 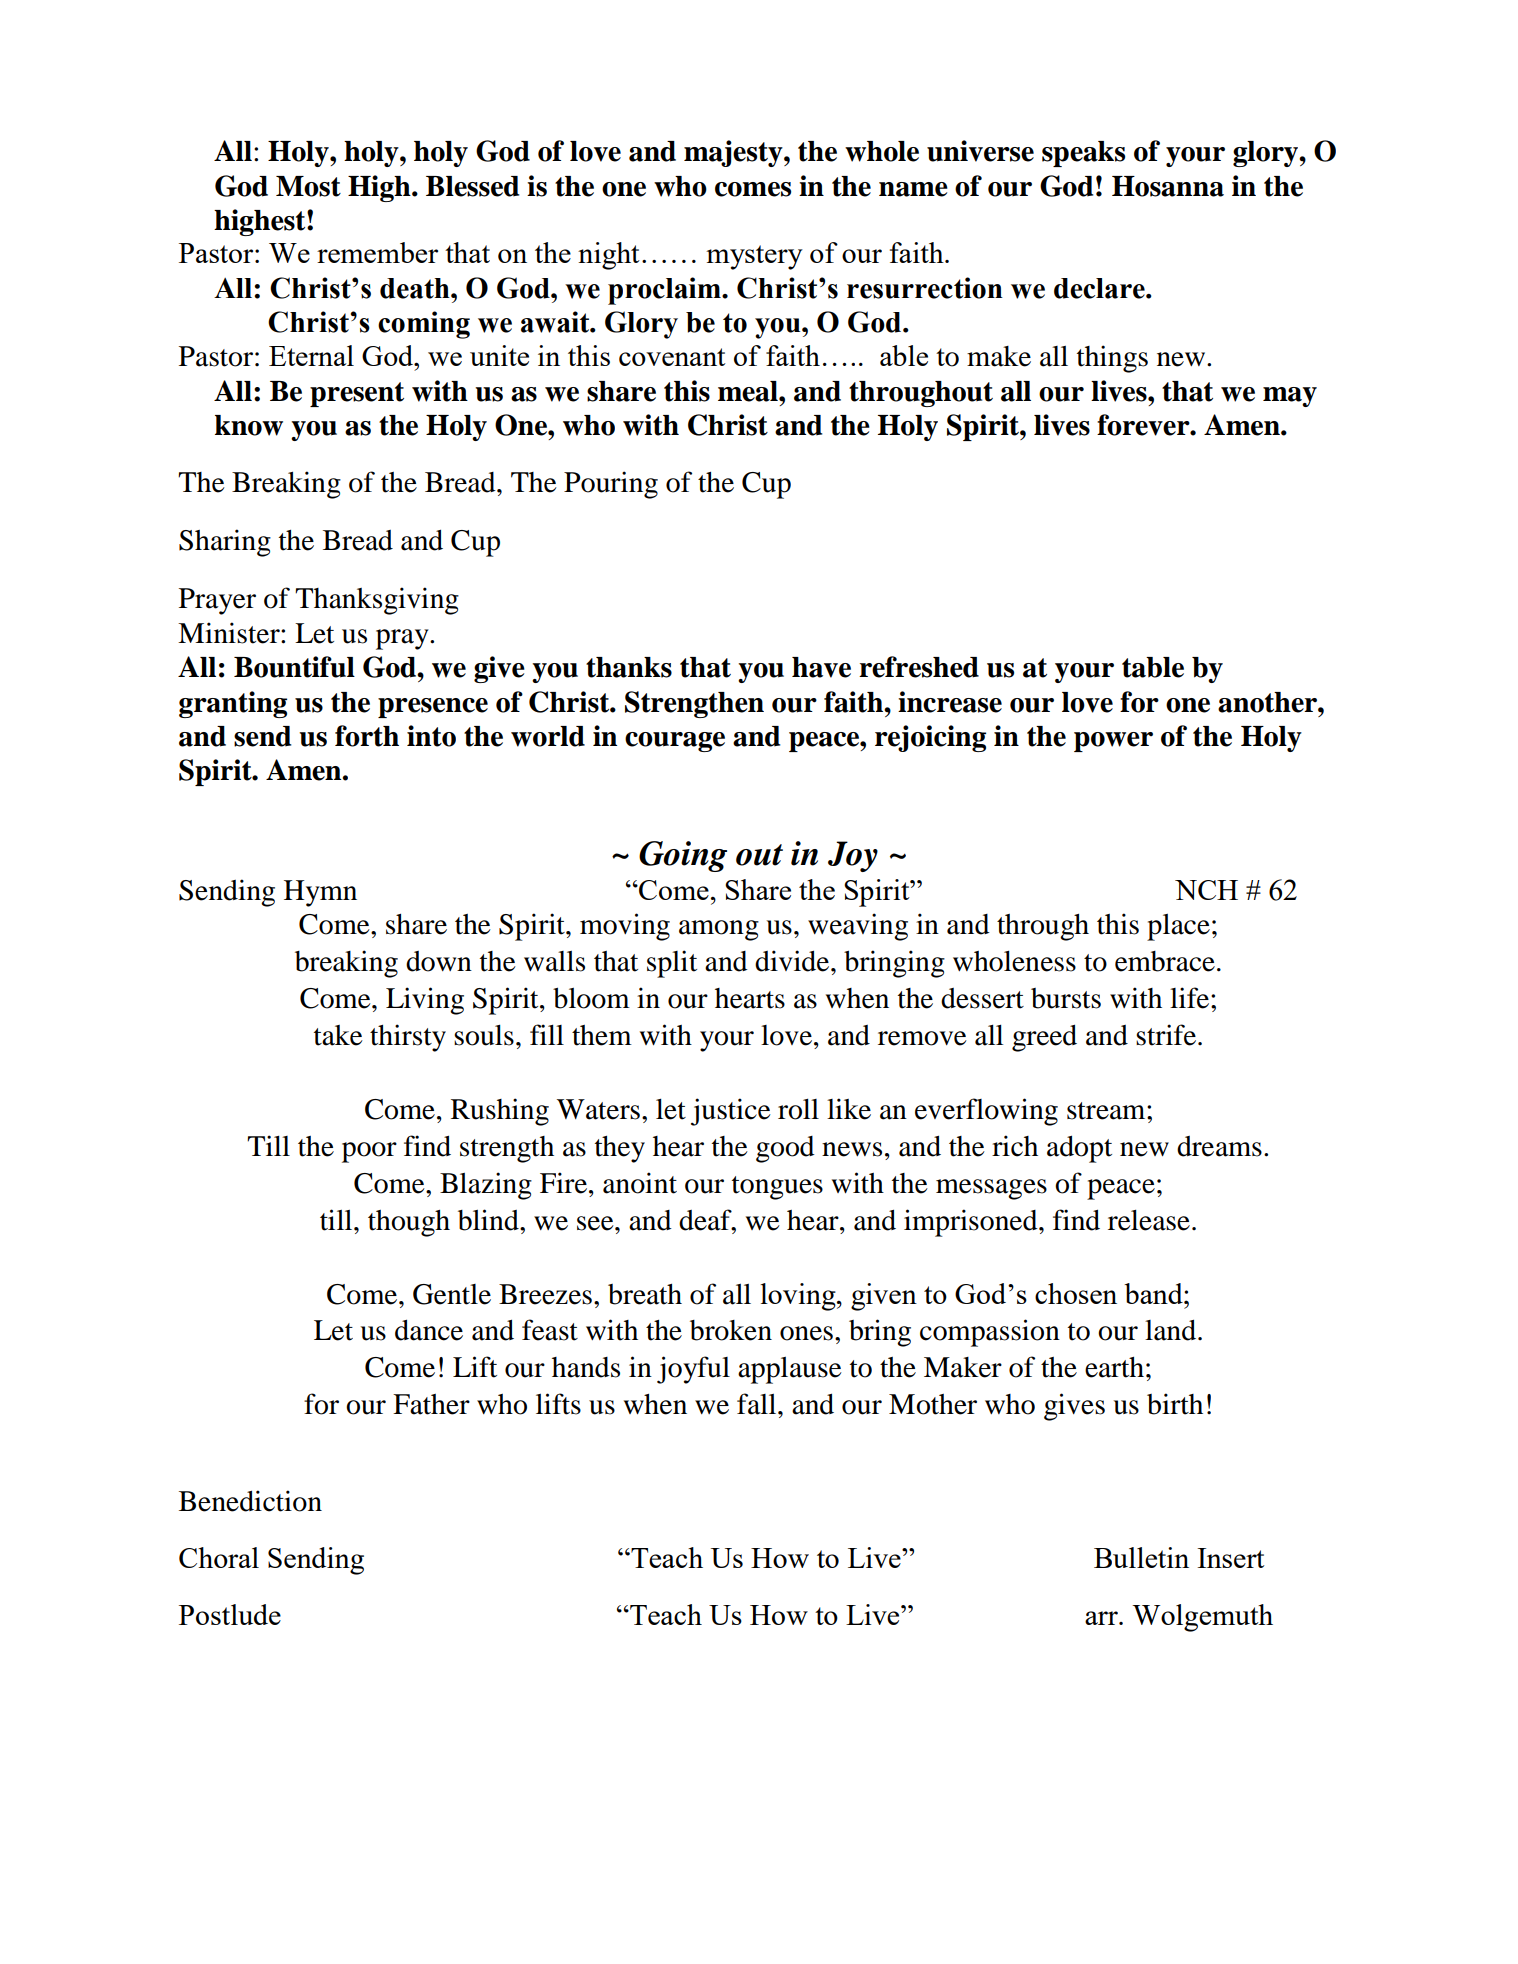 What do you see at coordinates (308, 186) in the screenshot?
I see `Most` at bounding box center [308, 186].
